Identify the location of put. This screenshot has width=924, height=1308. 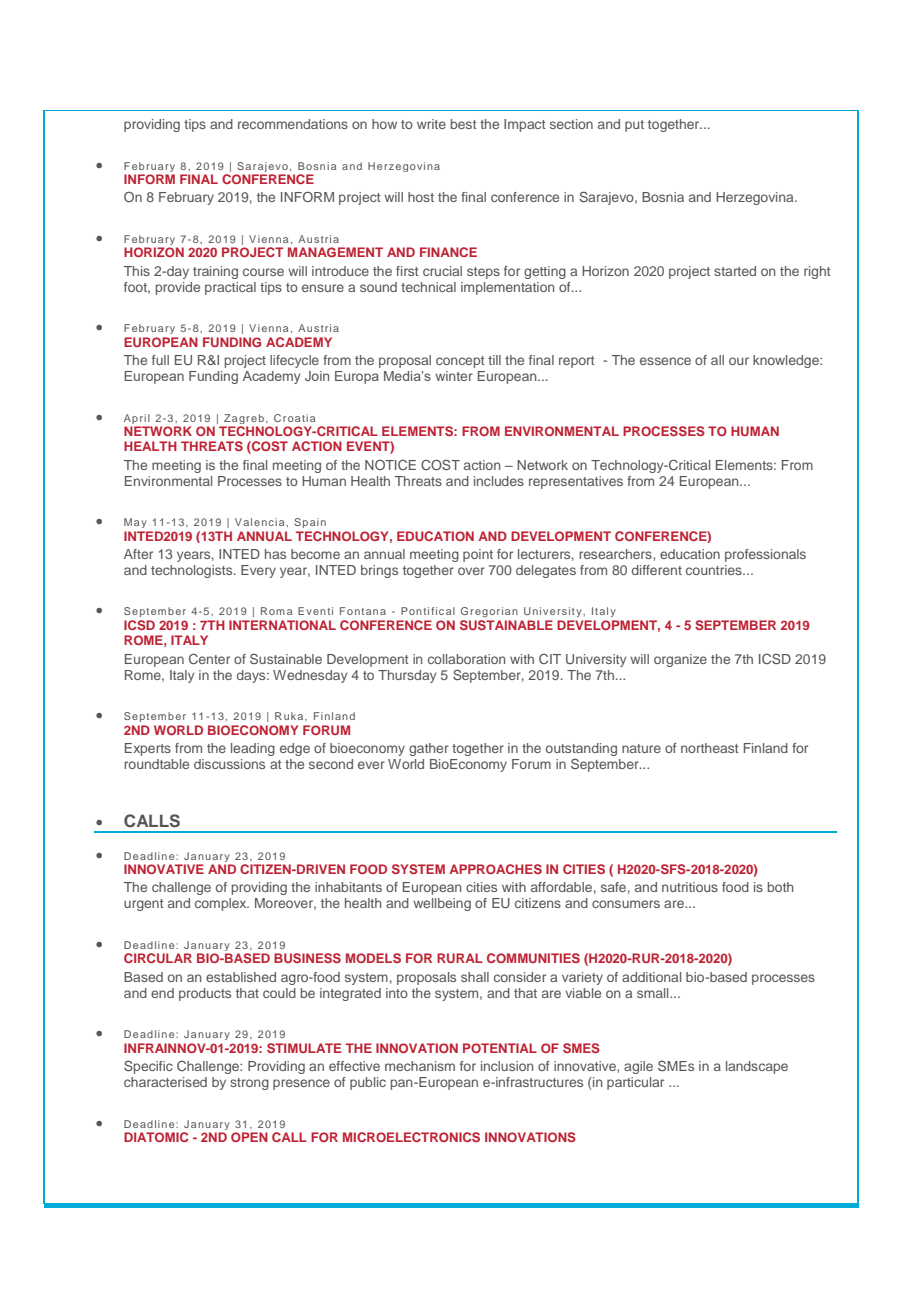
(634, 126).
